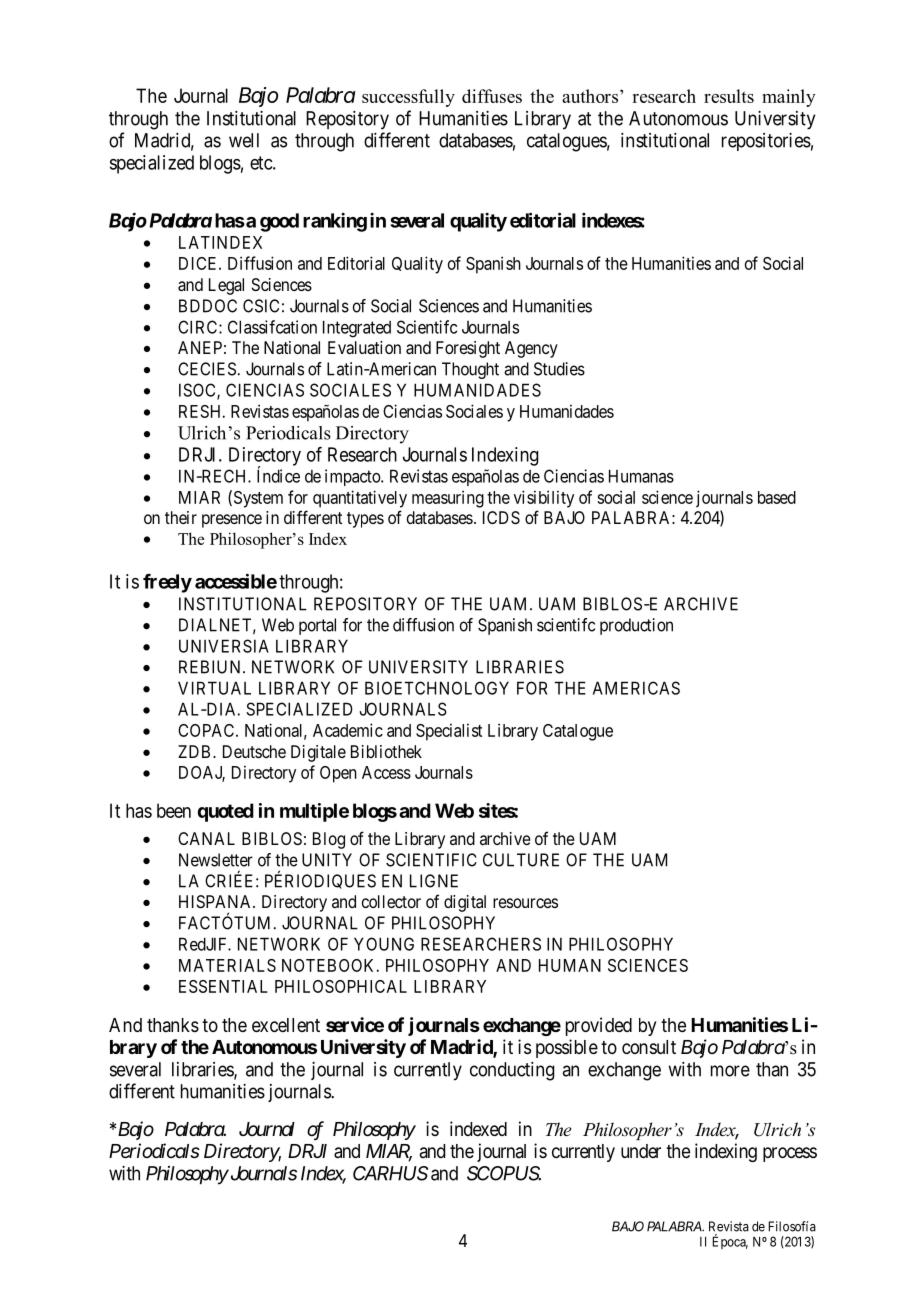 This screenshot has width=924, height=1305. What do you see at coordinates (216, 860) in the screenshot?
I see `Newsletter` at bounding box center [216, 860].
